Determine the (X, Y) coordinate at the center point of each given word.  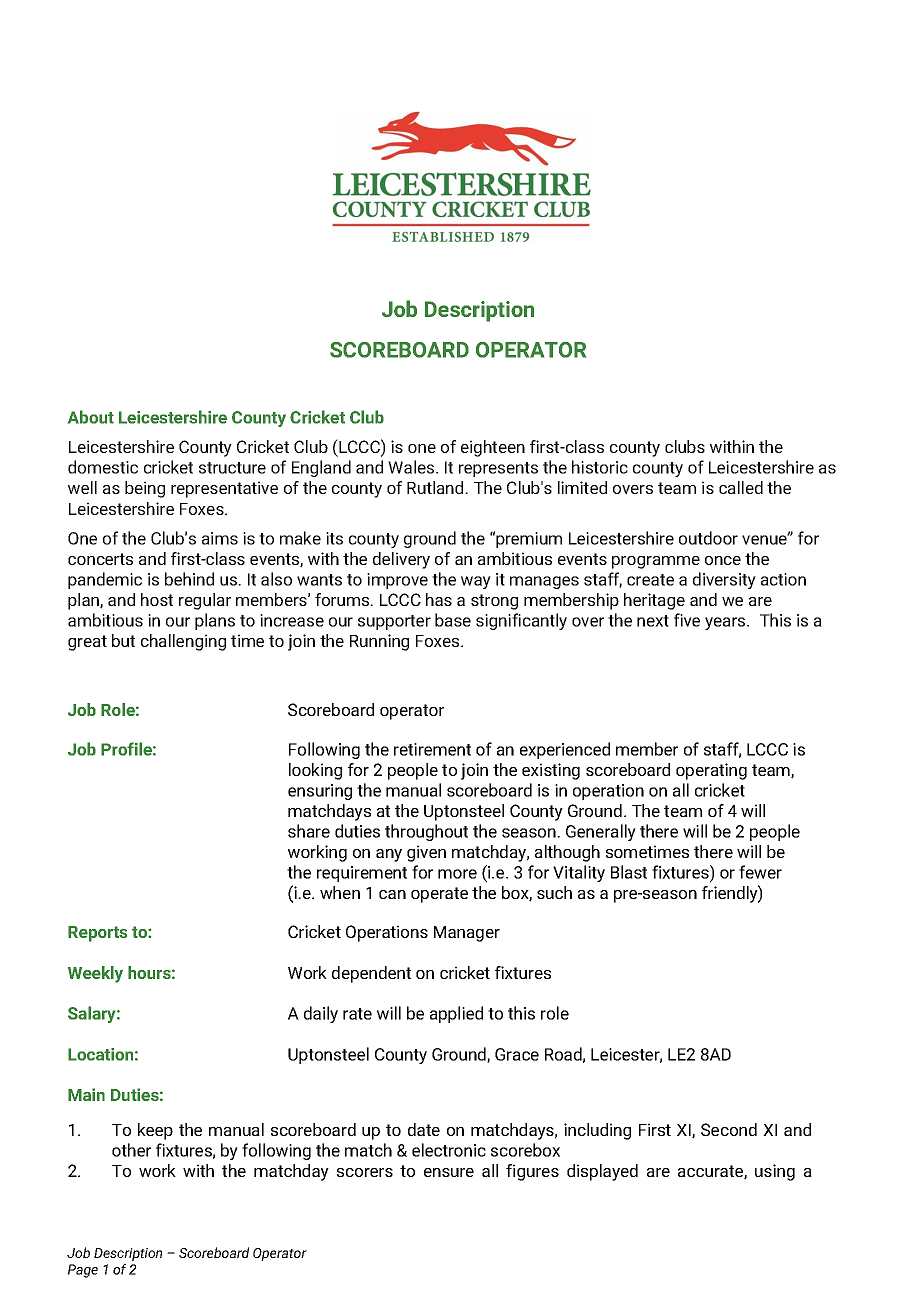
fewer (760, 872)
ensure (449, 1172)
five (687, 620)
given (426, 853)
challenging (183, 642)
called (741, 487)
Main (86, 1094)
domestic (103, 467)
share (309, 831)
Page (83, 1271)
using (775, 1172)
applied (456, 1014)
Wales (412, 467)
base (453, 620)
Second (729, 1129)
